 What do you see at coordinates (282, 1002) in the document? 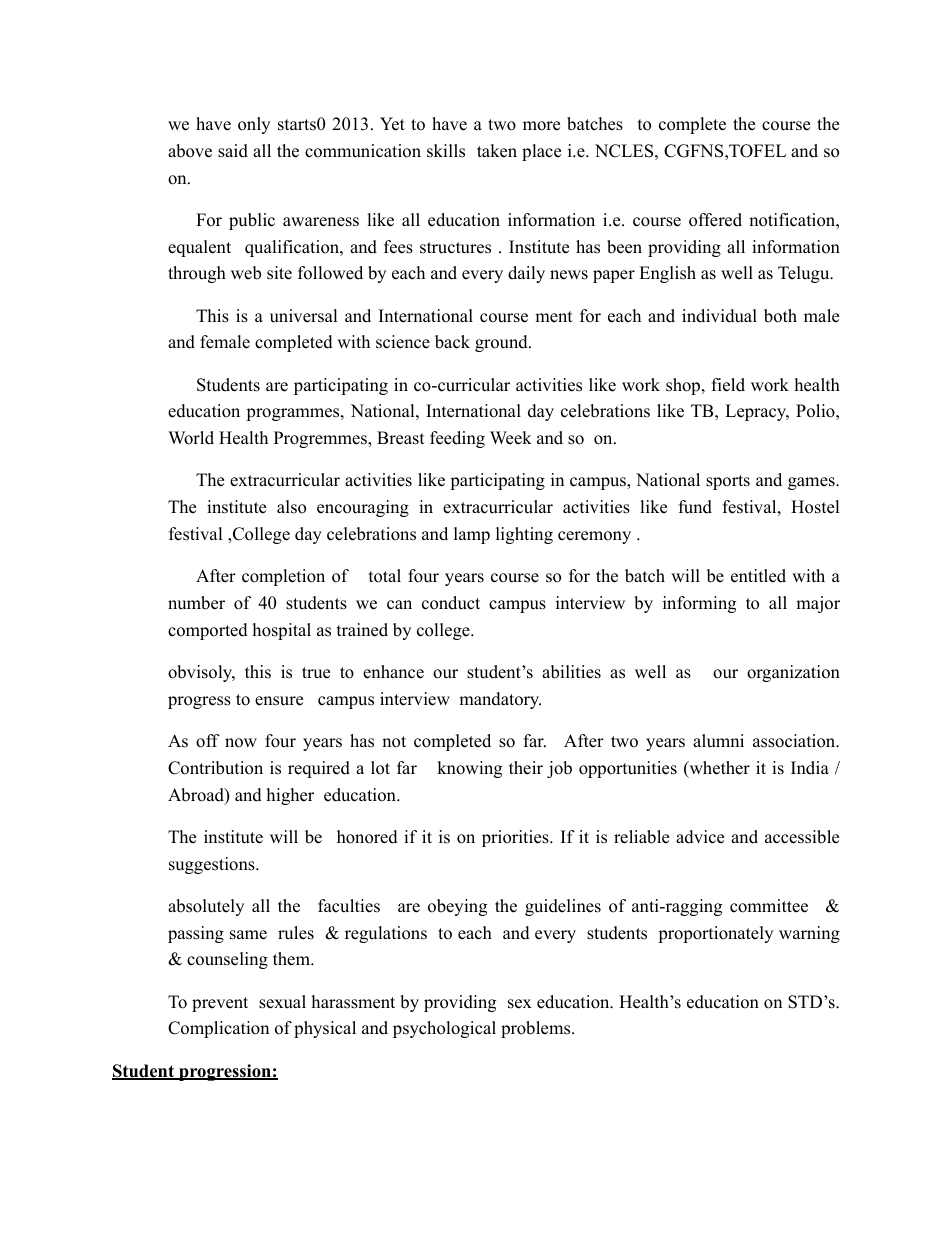
I see `sexual` at bounding box center [282, 1002].
